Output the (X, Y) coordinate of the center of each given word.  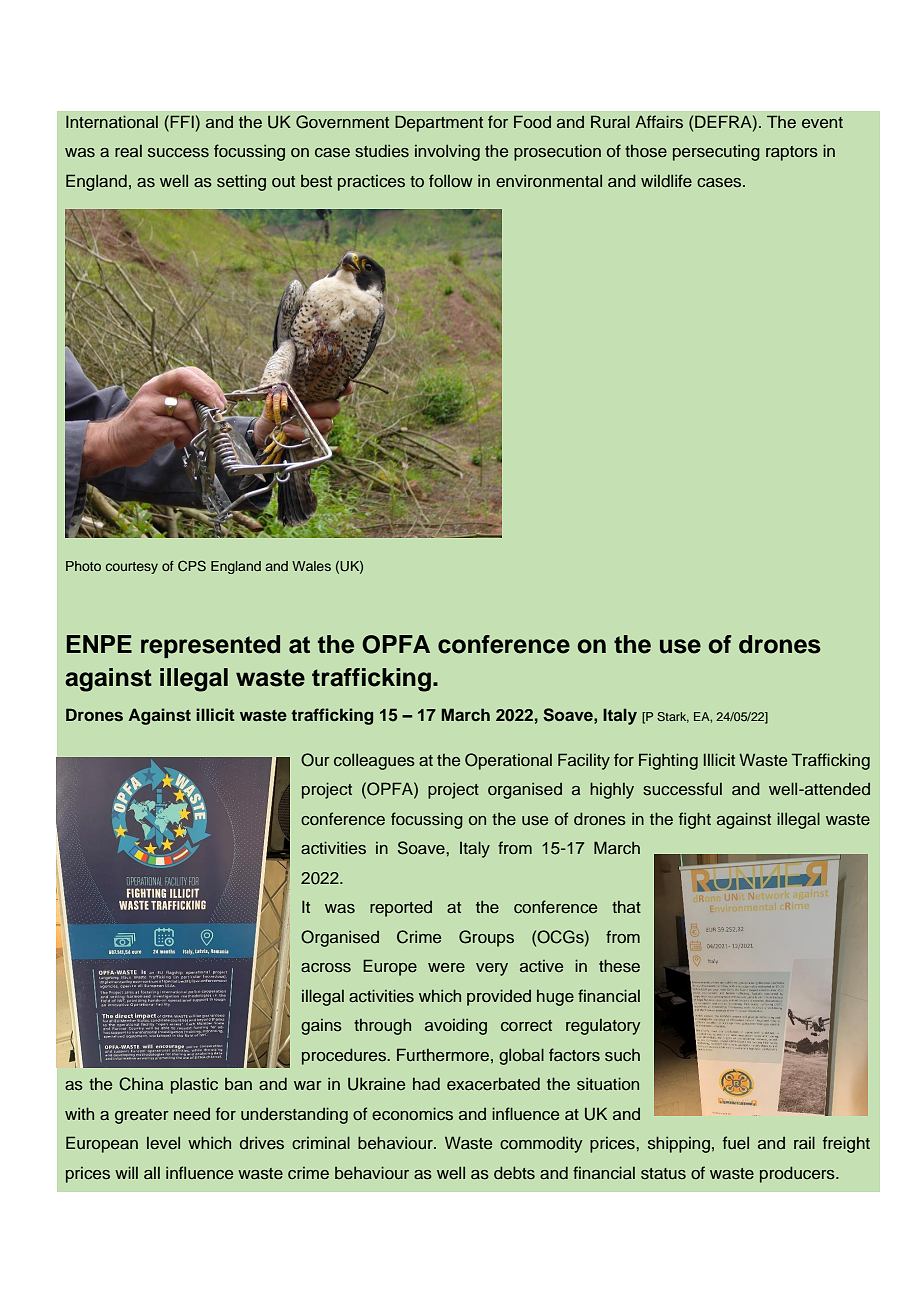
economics (412, 1114)
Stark (673, 717)
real (128, 151)
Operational (508, 761)
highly (612, 790)
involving (447, 152)
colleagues (374, 761)
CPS (192, 566)
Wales (311, 566)
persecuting (716, 152)
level (163, 1142)
